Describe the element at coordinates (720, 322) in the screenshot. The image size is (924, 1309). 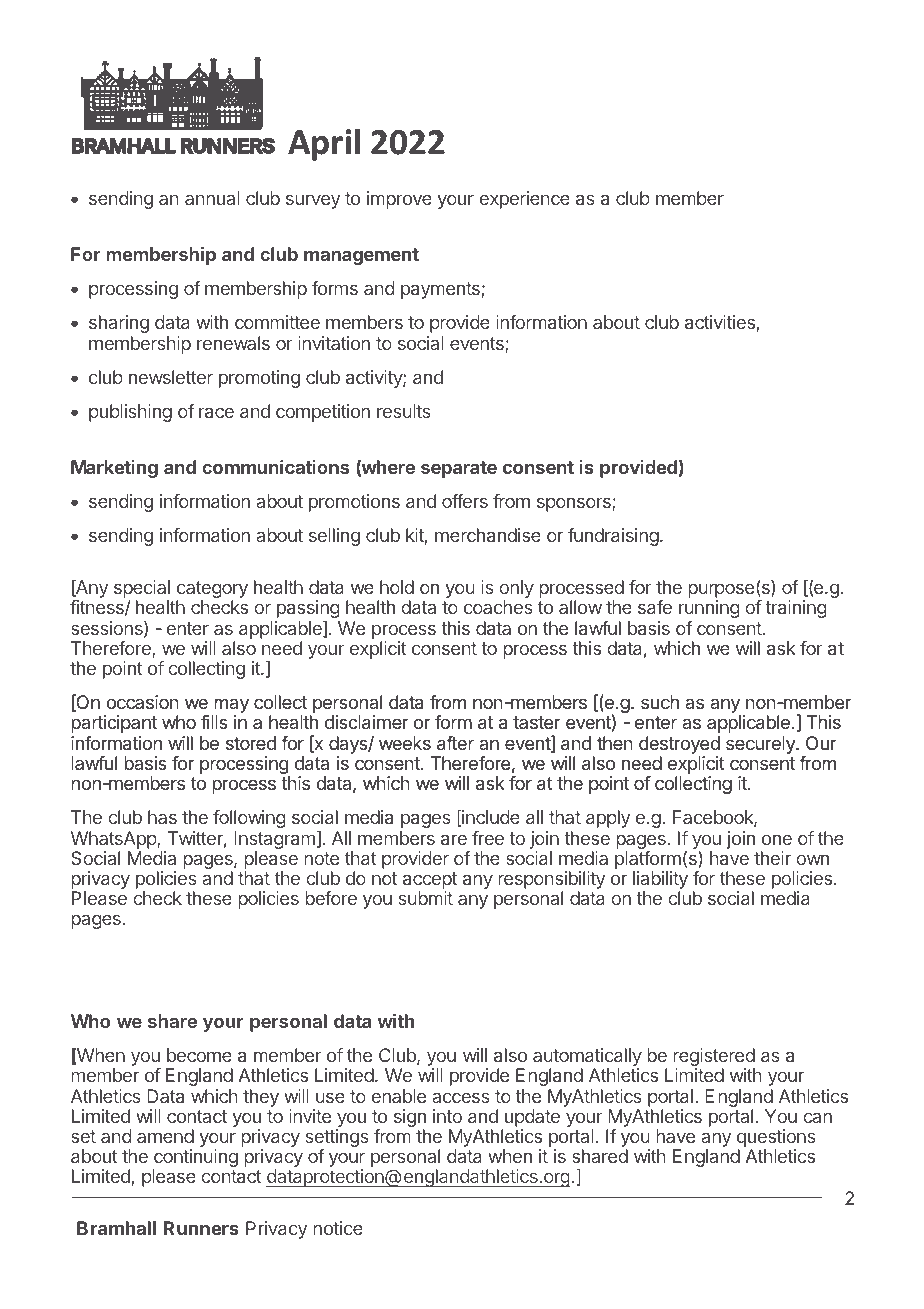
I see `activities` at that location.
